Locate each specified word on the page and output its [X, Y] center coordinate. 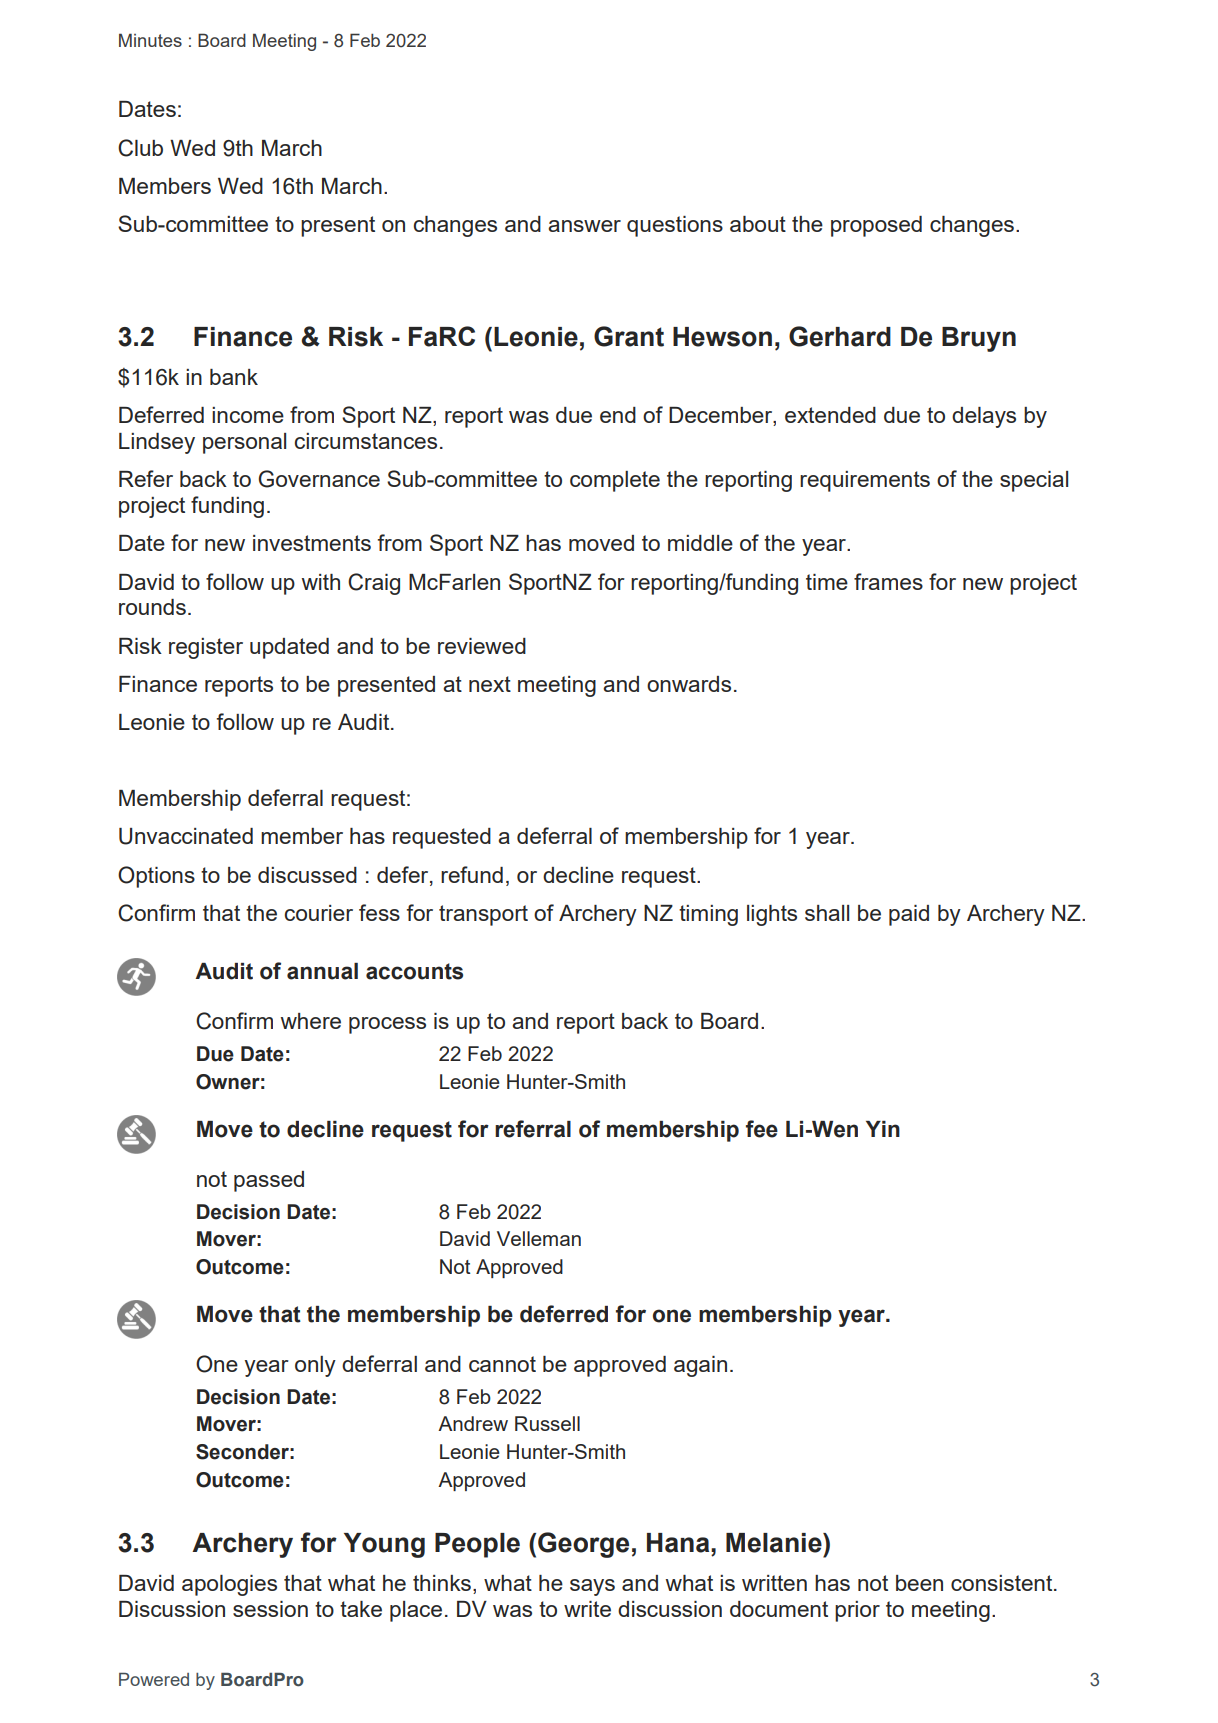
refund [472, 874]
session [270, 1609]
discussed [307, 875]
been [919, 1583]
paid [909, 915]
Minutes [150, 40]
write [587, 1609]
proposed [876, 226]
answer [584, 226]
